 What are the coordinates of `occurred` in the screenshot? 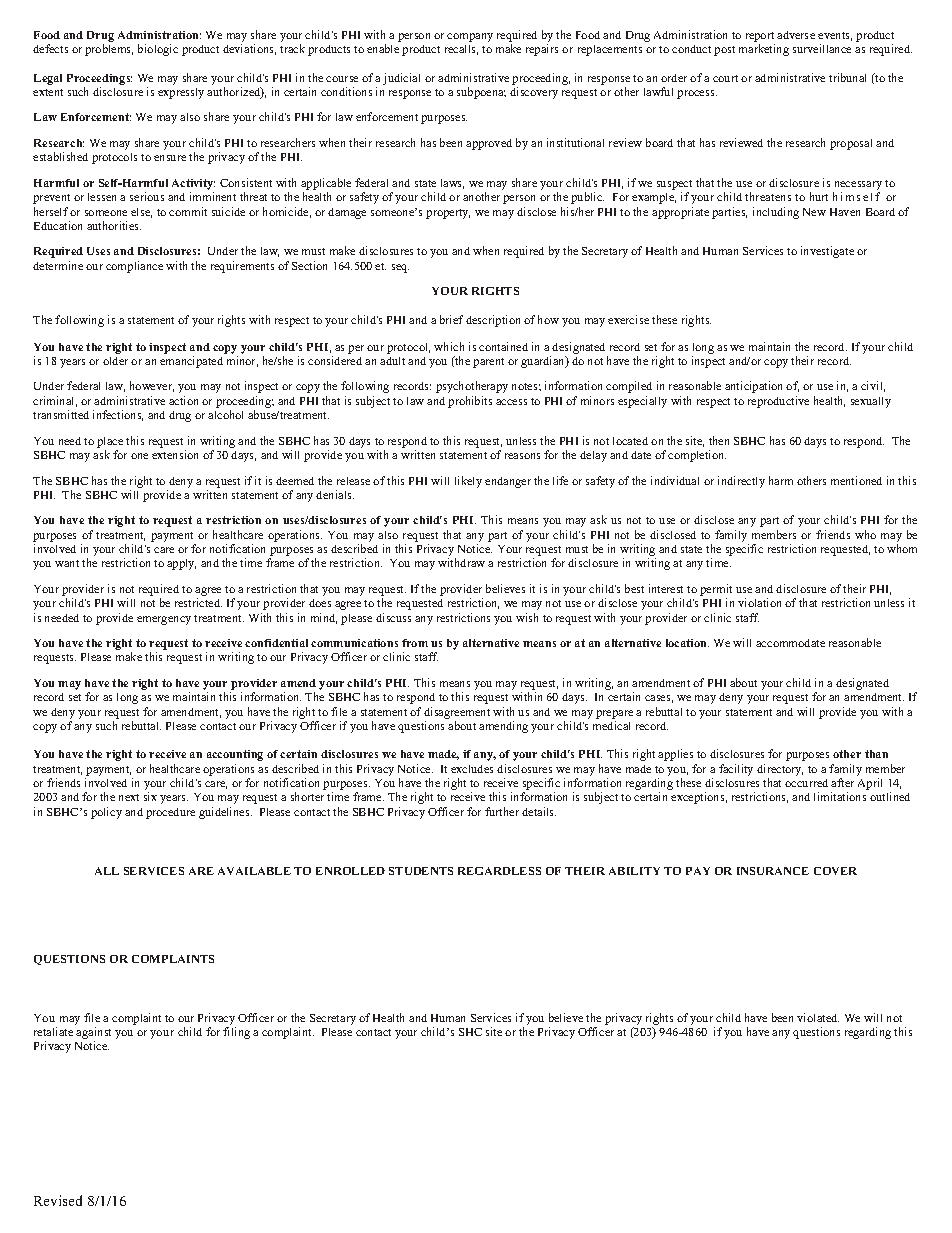 It's located at (806, 783).
